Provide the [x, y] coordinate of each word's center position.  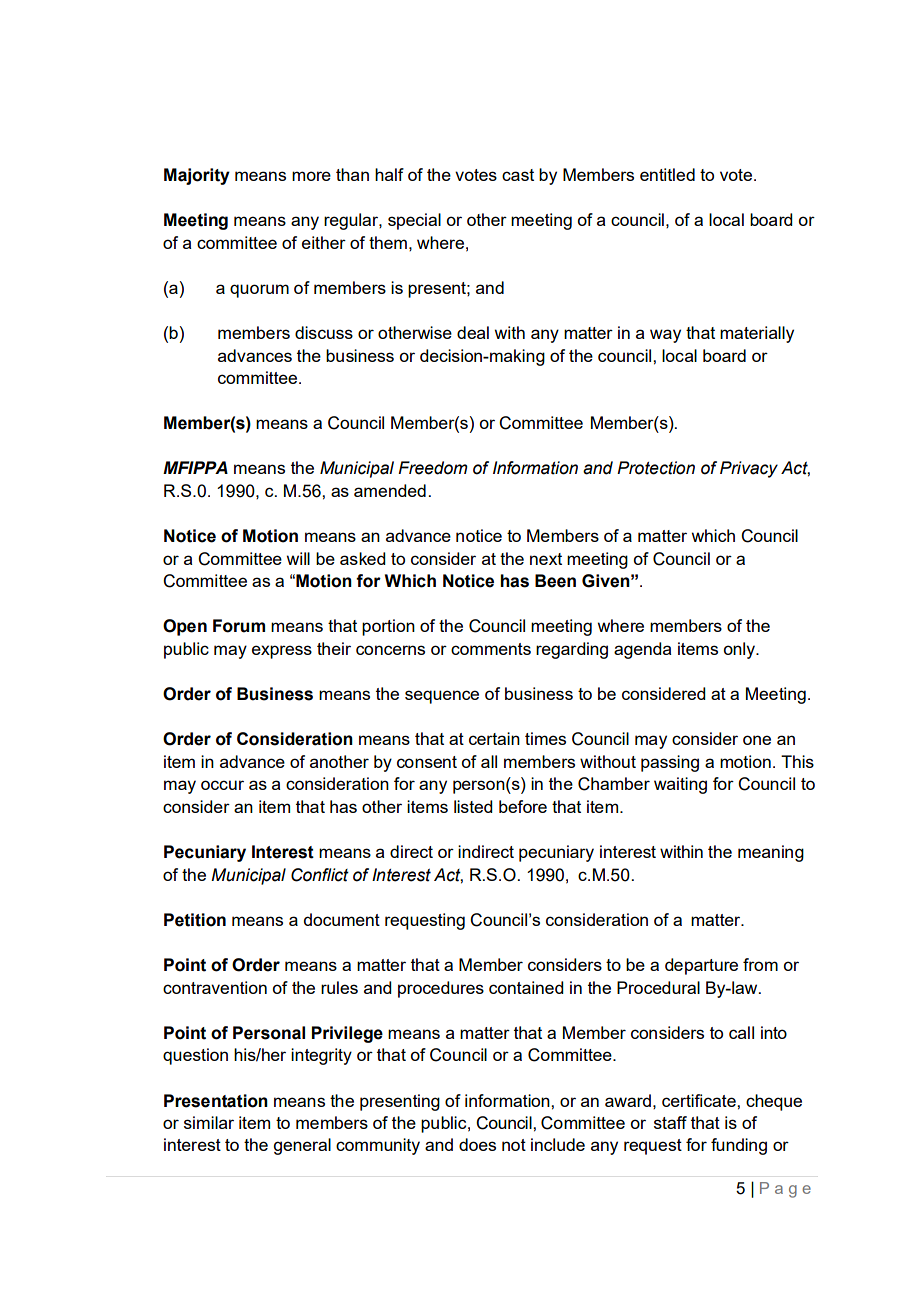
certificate [700, 1100]
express [282, 652]
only [740, 650]
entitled [667, 174]
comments [491, 649]
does [477, 1144]
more [311, 176]
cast [518, 175]
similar [209, 1122]
